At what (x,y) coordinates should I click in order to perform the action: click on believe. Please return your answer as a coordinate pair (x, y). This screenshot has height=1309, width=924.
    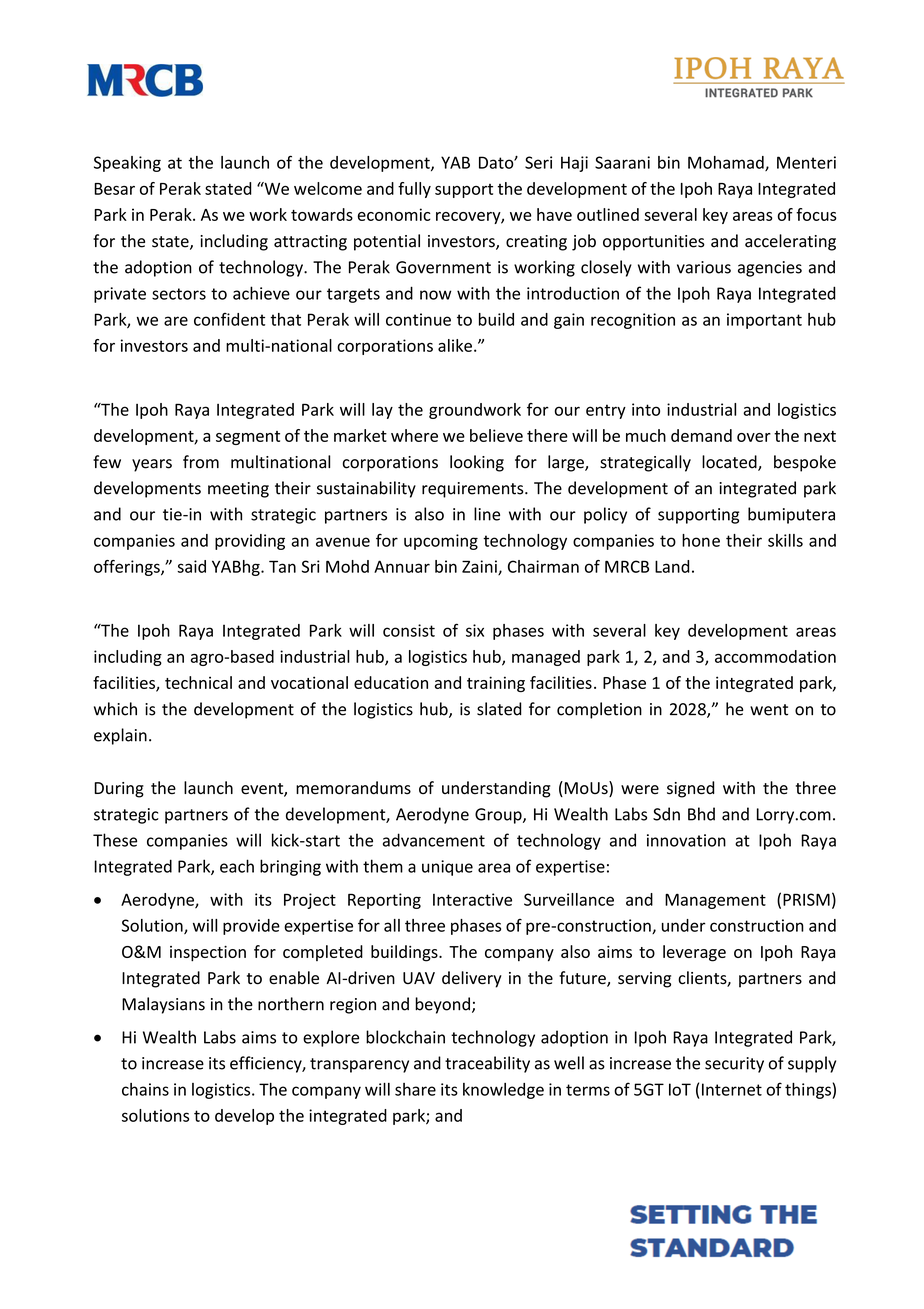
    Looking at the image, I should click on (496, 435).
